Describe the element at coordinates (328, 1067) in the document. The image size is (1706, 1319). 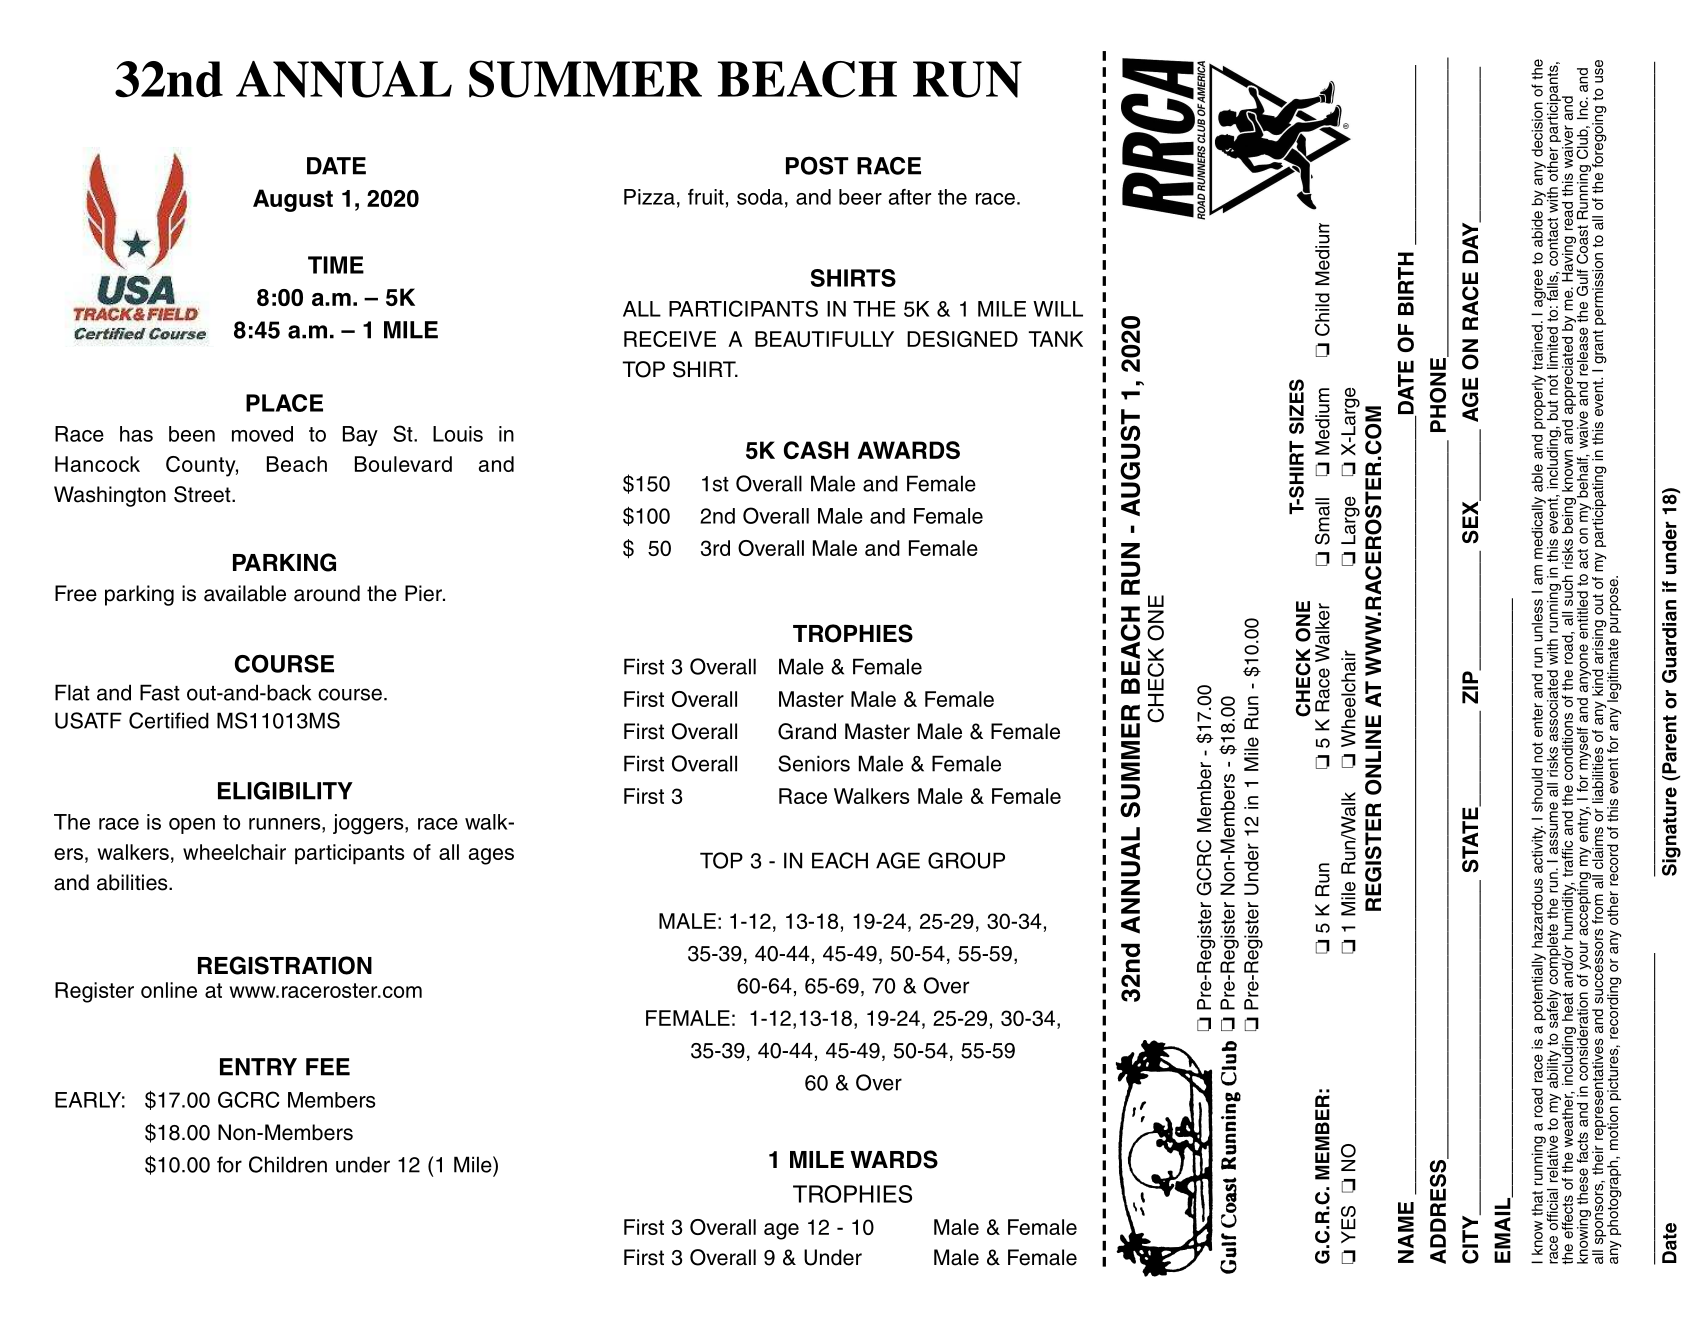
I see `FEE` at that location.
